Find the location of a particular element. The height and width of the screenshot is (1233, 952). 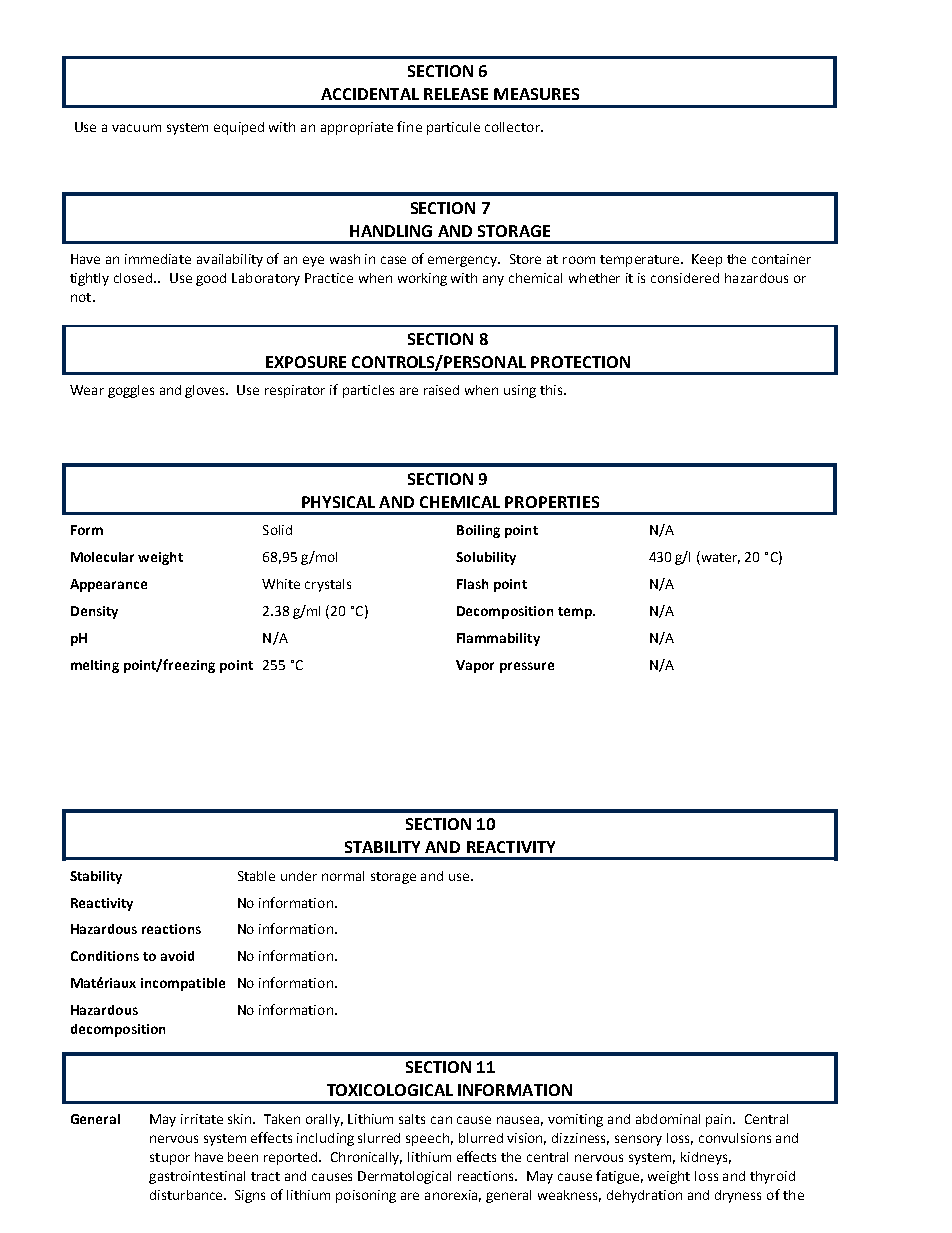

closed is located at coordinates (134, 278).
